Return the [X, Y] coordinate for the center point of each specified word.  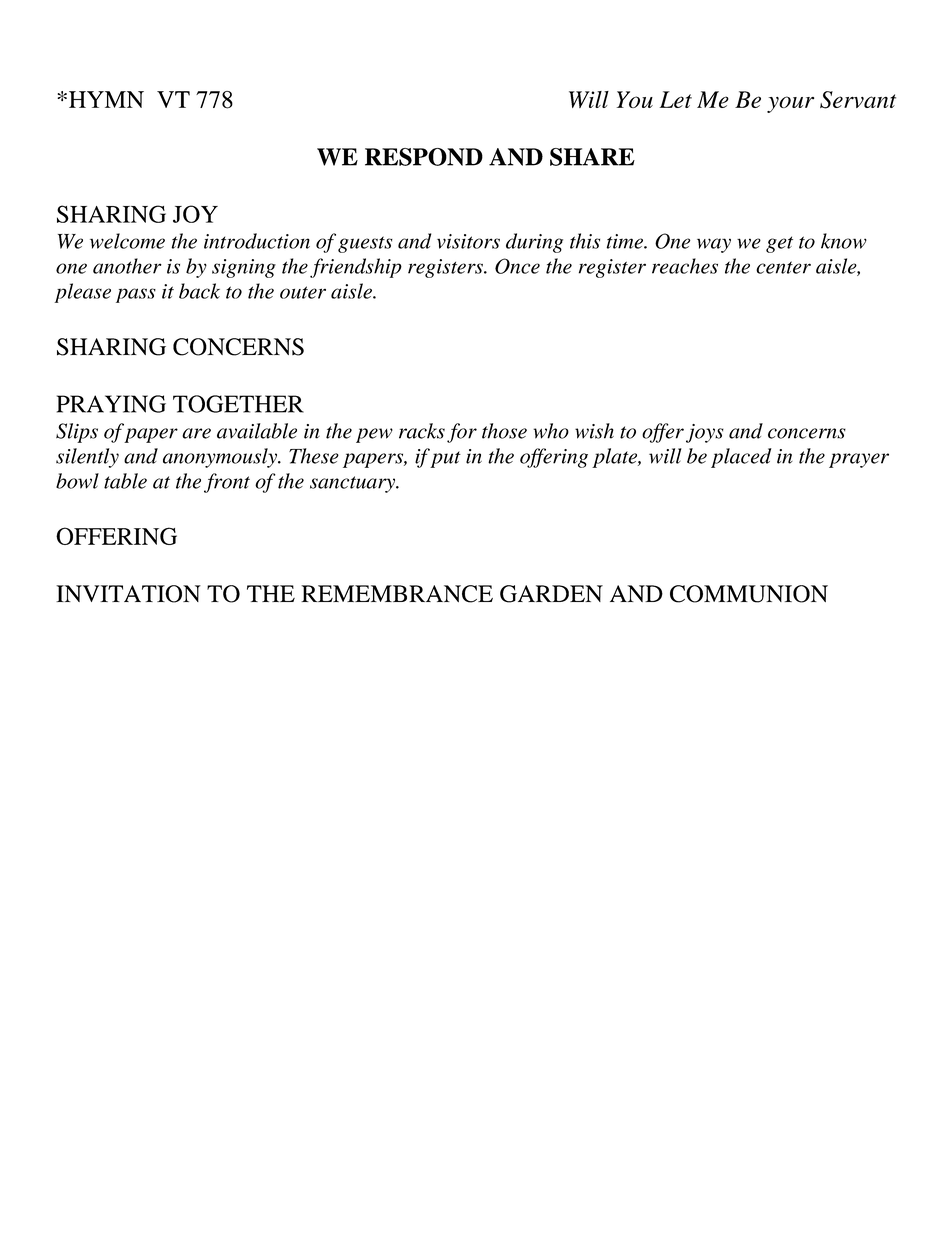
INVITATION [128, 594]
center [783, 267]
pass [136, 295]
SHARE [592, 157]
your [790, 104]
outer [303, 292]
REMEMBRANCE [397, 594]
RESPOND [424, 157]
